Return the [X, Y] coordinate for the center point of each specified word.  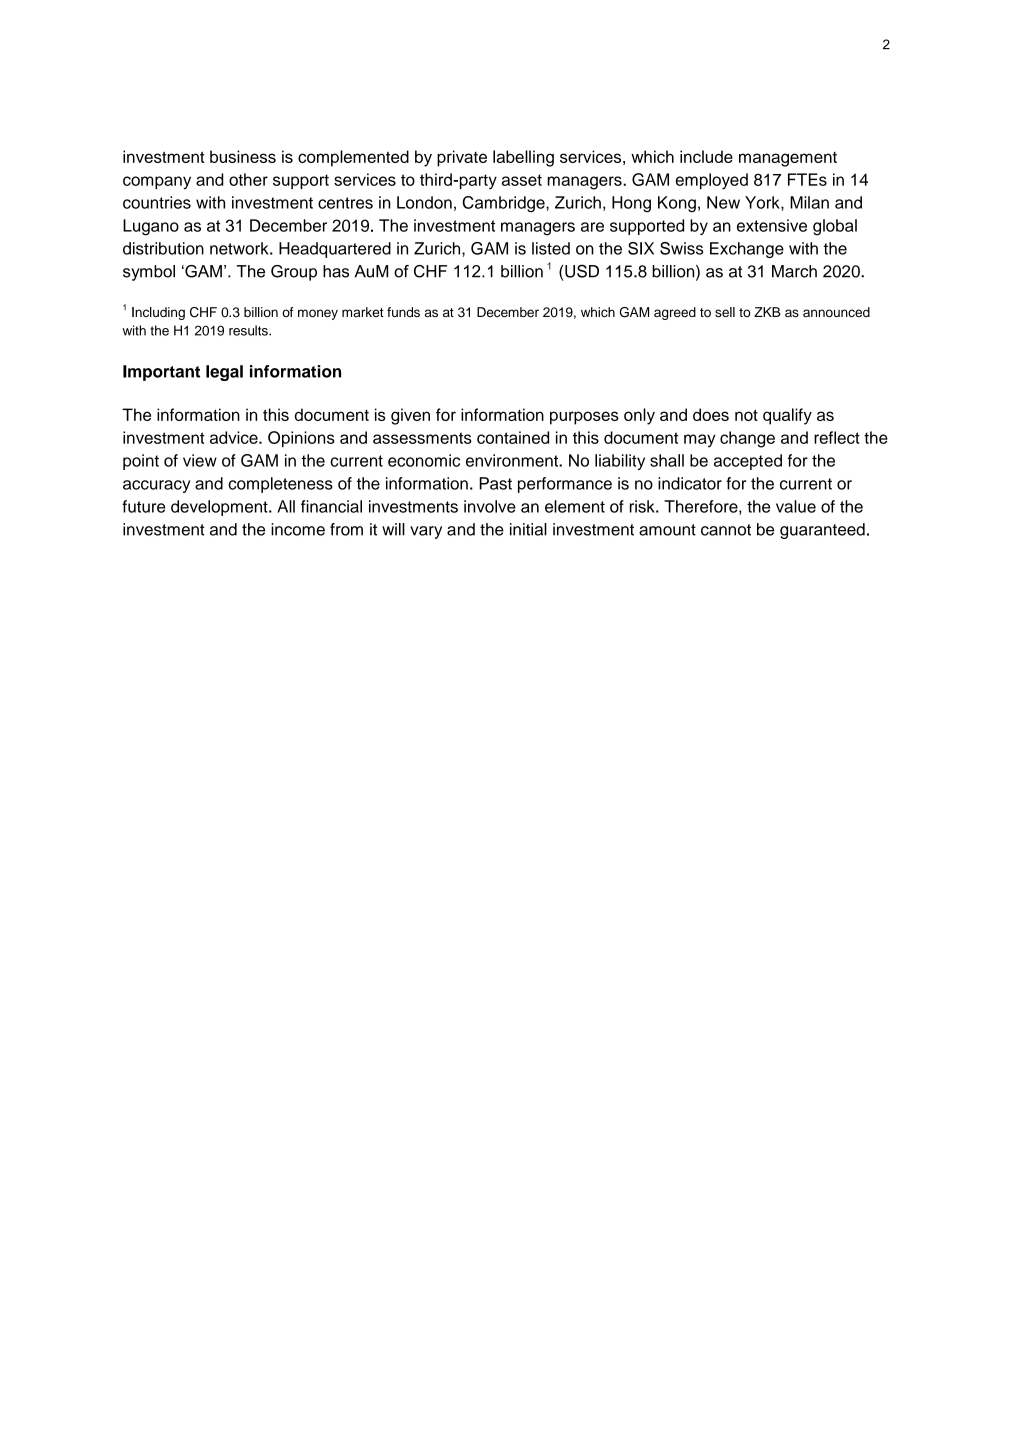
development [220, 508]
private [462, 158]
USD [582, 271]
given [410, 416]
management [788, 159]
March [794, 271]
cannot [726, 530]
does [711, 414]
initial [528, 529]
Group [294, 273]
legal [224, 373]
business [243, 156]
